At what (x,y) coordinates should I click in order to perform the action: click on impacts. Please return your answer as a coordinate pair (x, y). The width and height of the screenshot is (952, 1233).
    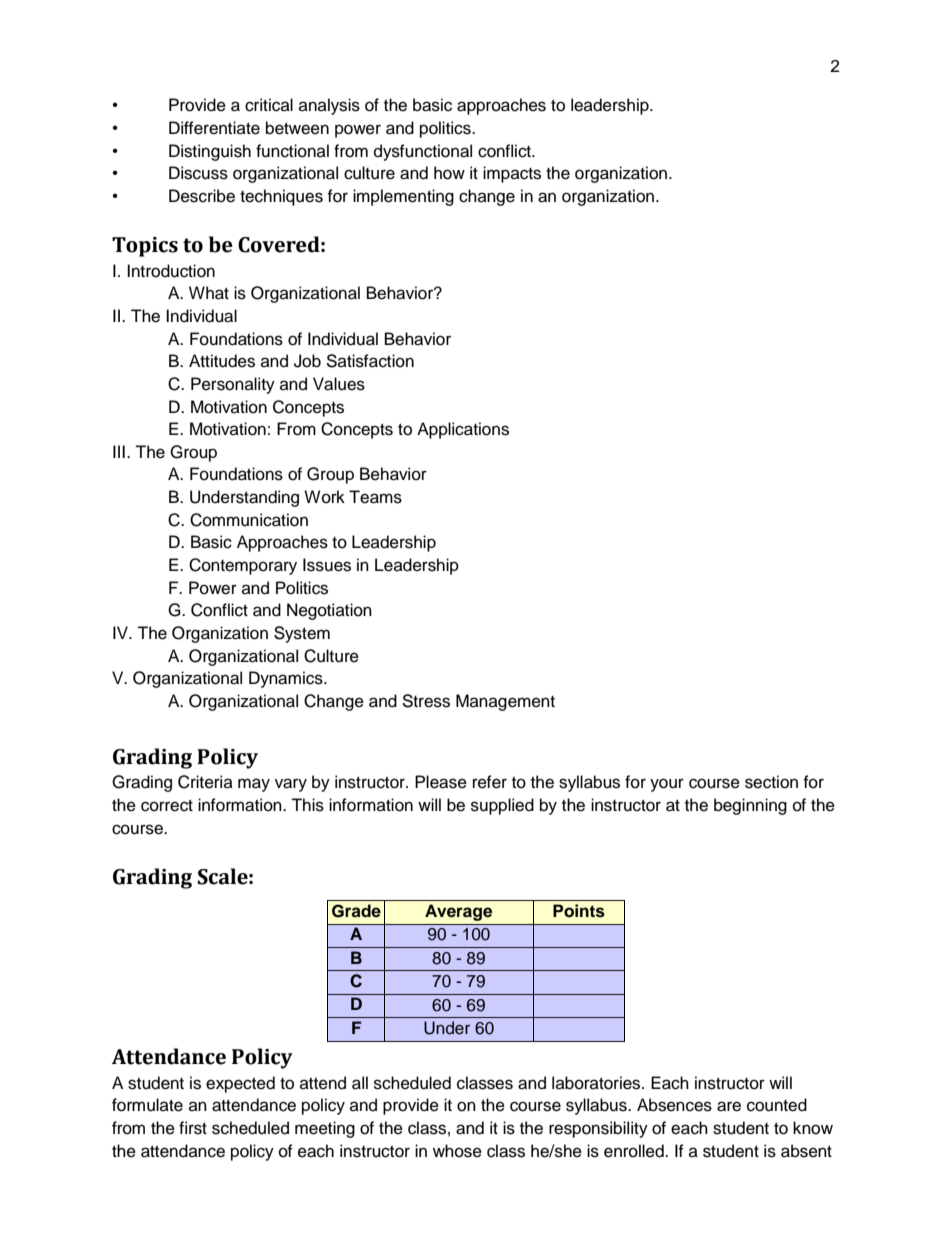
    Looking at the image, I should click on (512, 174).
